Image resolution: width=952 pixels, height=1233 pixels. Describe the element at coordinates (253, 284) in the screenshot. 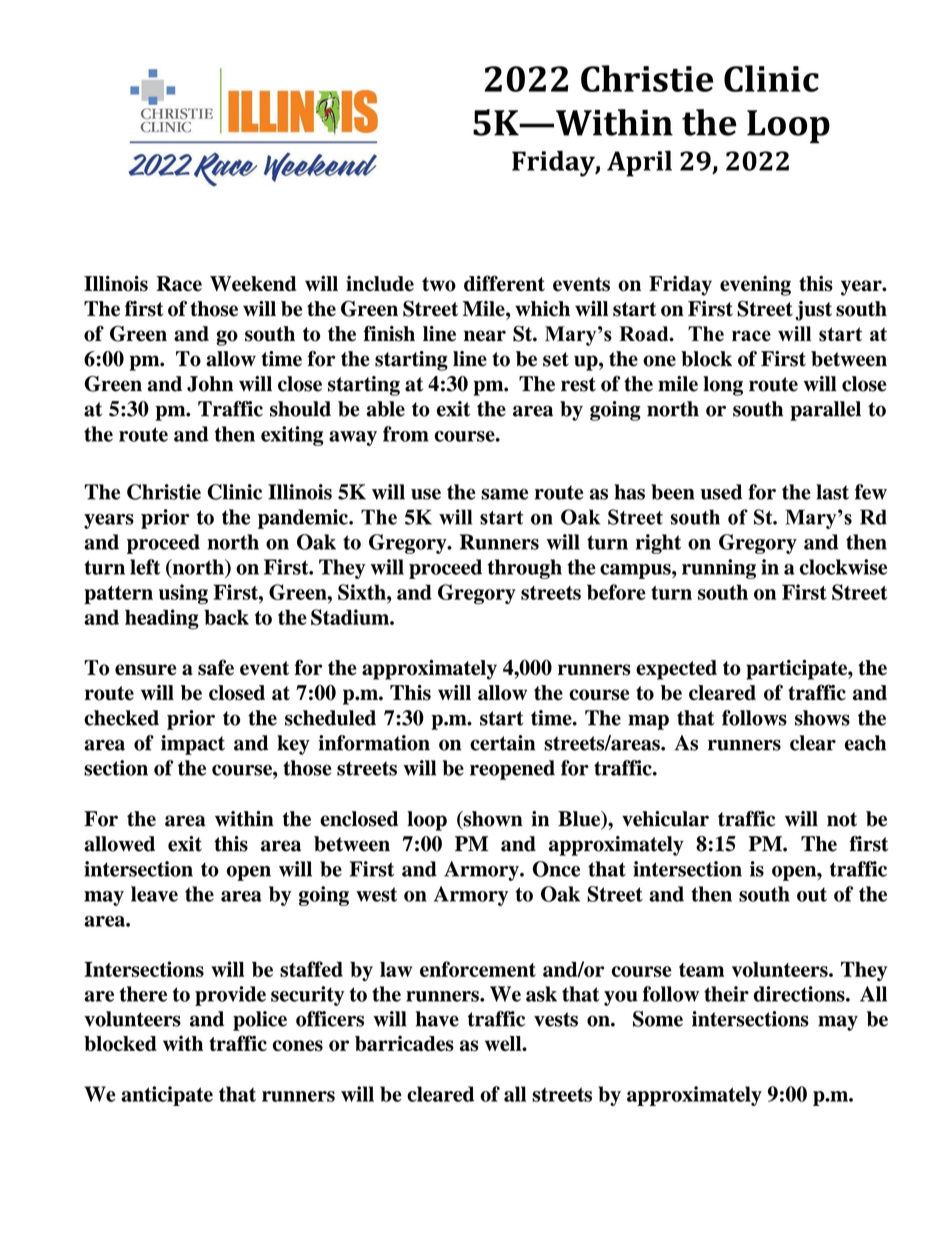

I see `Weekend` at that location.
